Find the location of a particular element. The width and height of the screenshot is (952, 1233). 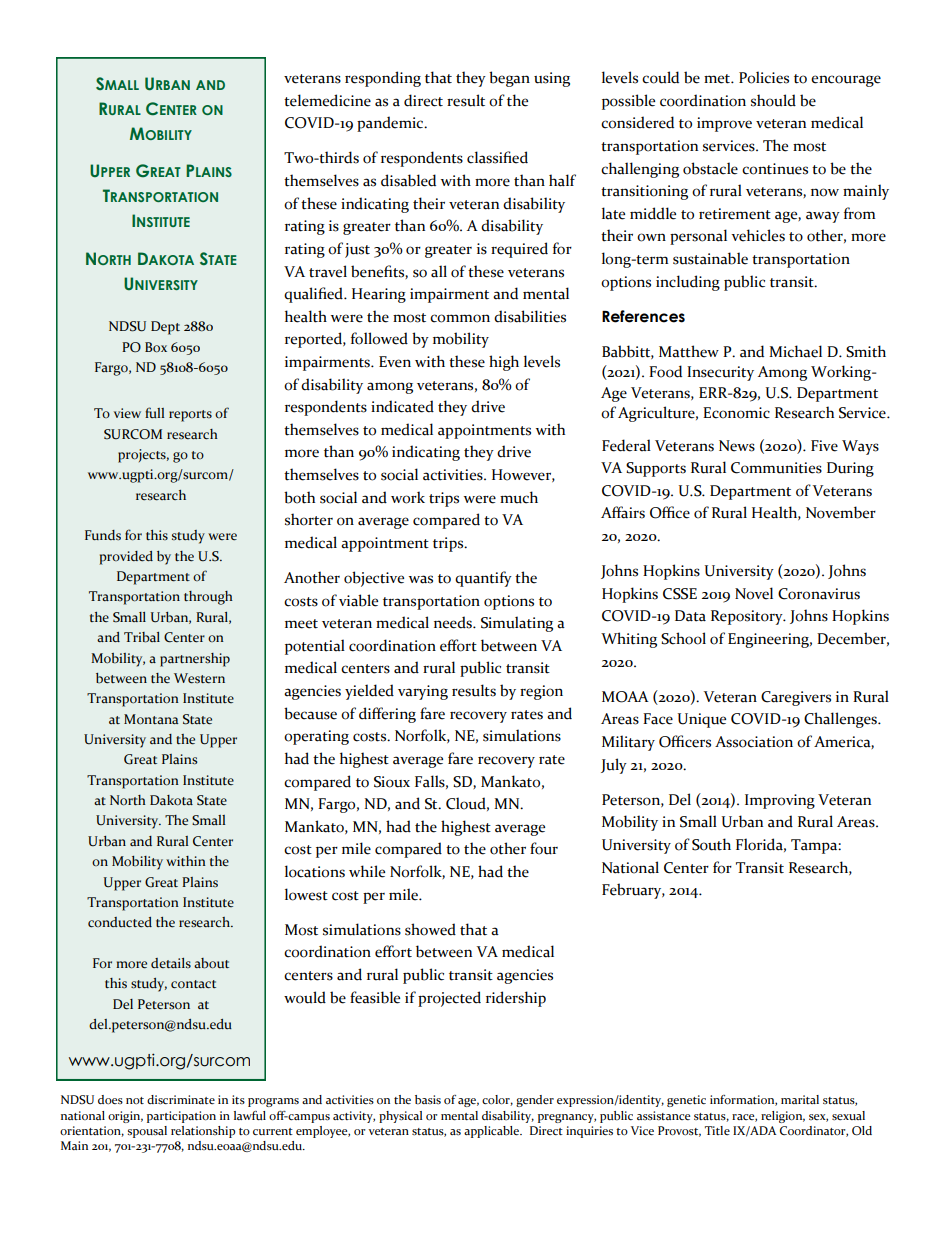

telemedicine is located at coordinates (327, 100).
